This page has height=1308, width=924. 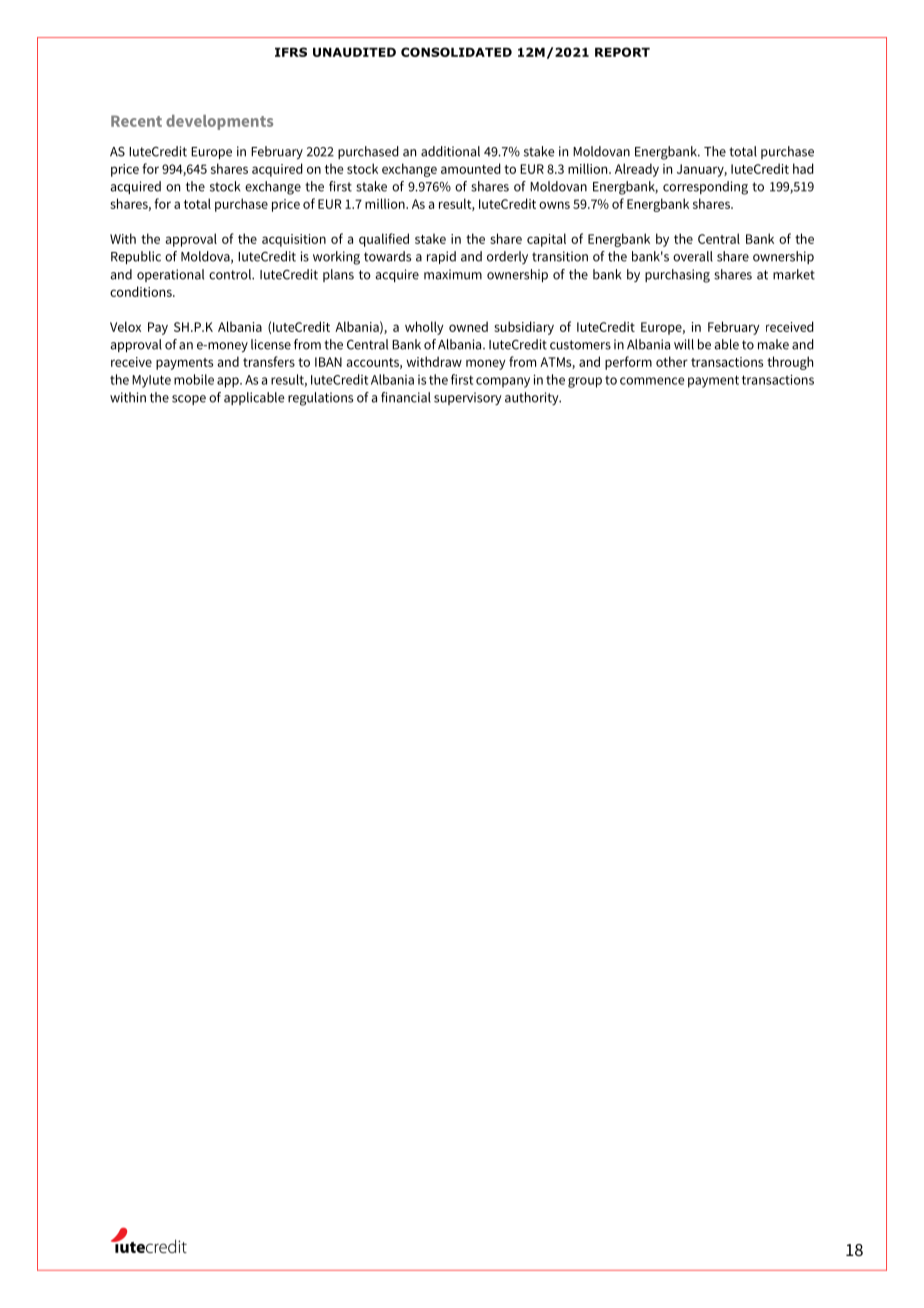 What do you see at coordinates (384, 240) in the page?
I see `qualified` at bounding box center [384, 240].
